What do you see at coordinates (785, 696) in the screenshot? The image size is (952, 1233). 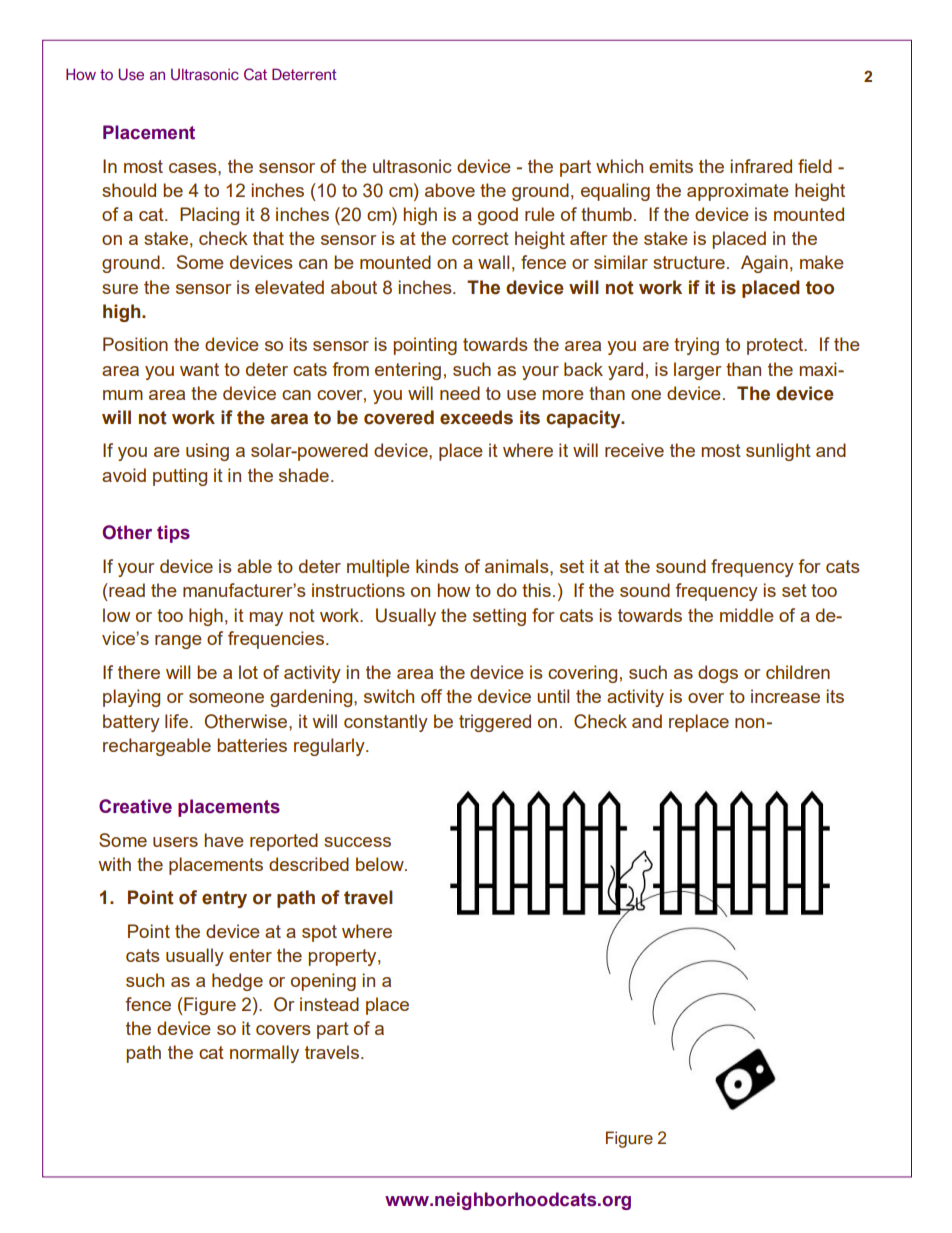 I see `increase` at bounding box center [785, 696].
